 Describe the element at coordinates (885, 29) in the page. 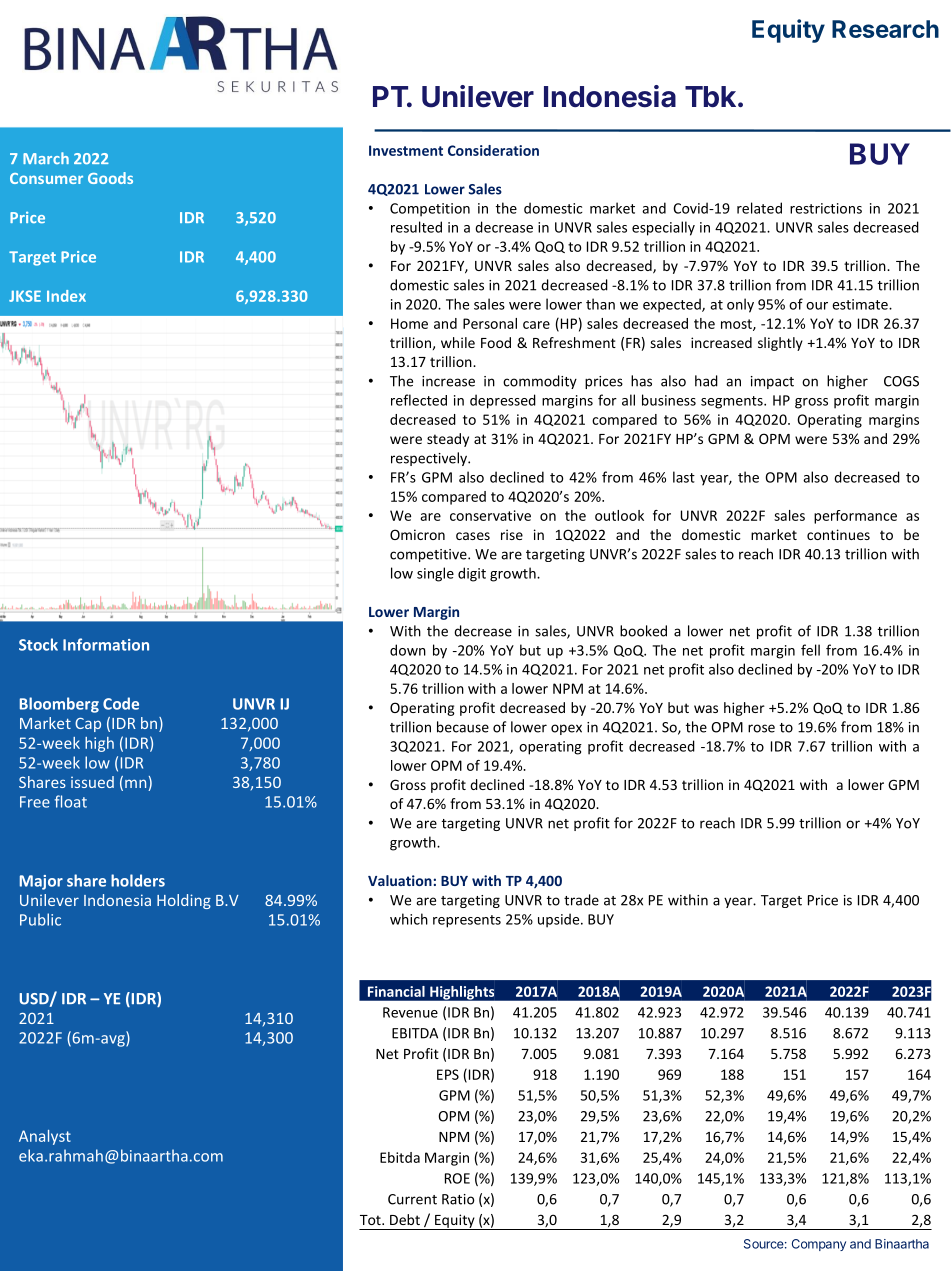

I see `Research` at that location.
